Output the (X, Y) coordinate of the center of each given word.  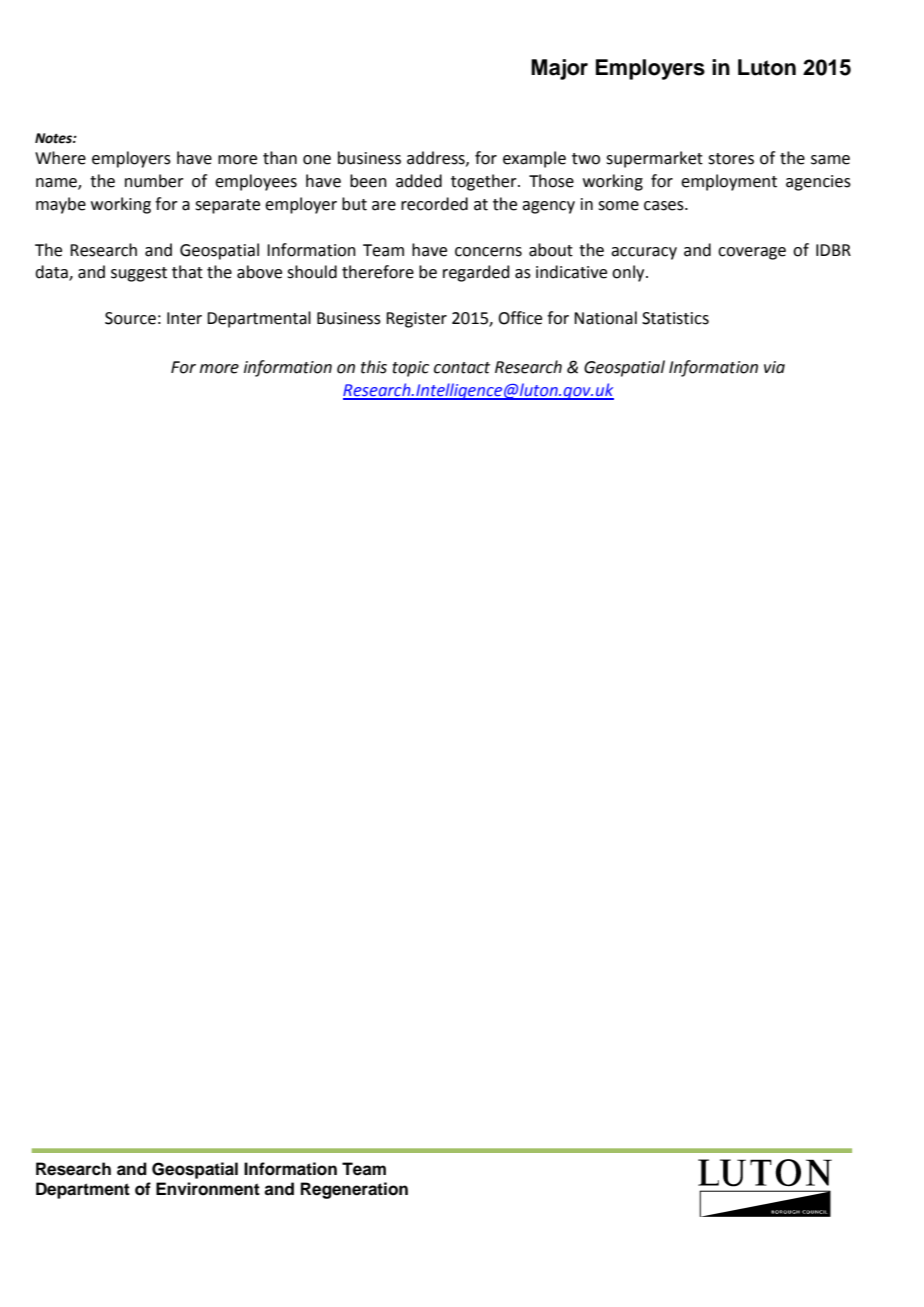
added (419, 181)
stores (731, 159)
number (154, 181)
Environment (208, 1189)
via (774, 367)
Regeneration (354, 1190)
